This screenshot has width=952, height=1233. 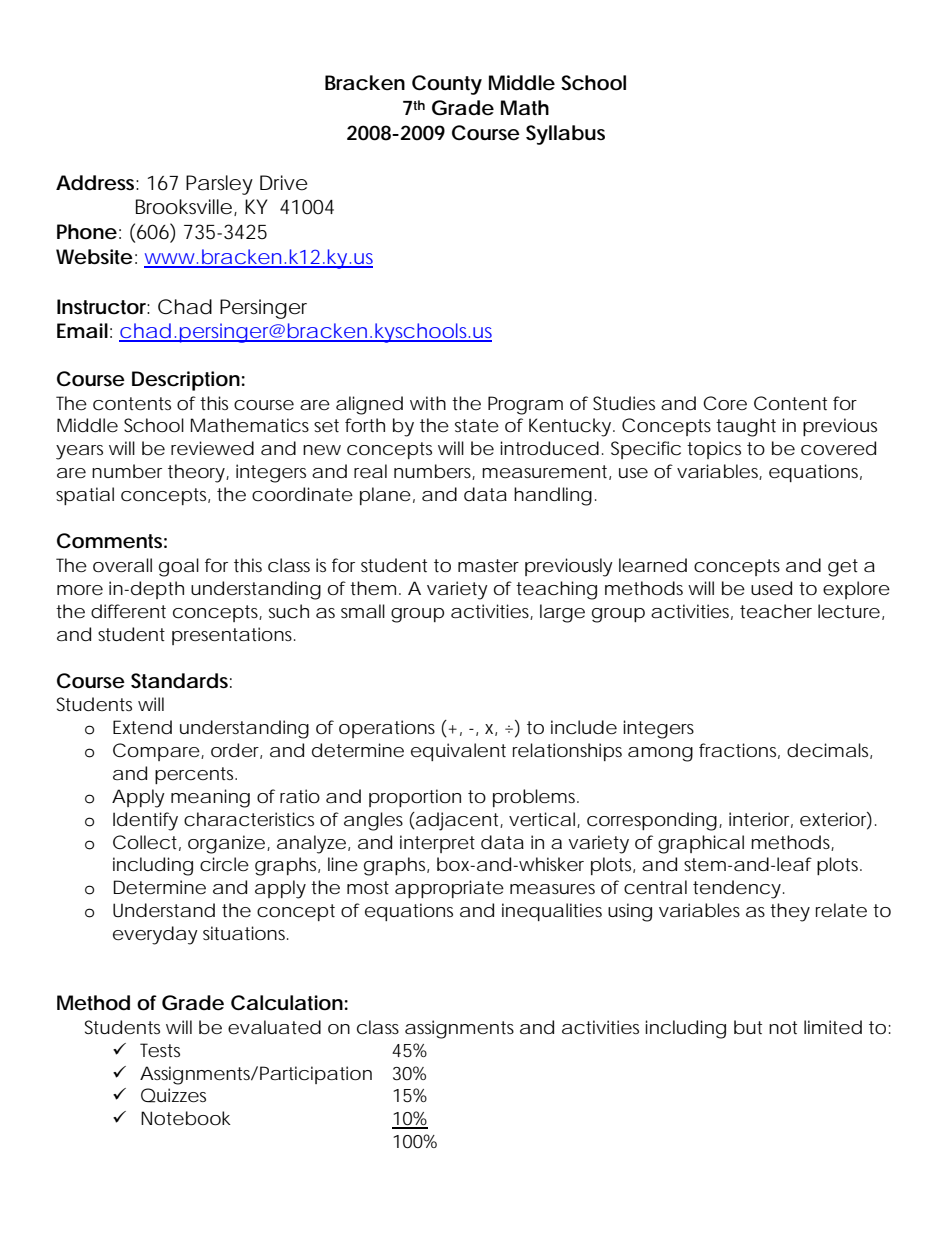 What do you see at coordinates (447, 85) in the screenshot?
I see `County` at bounding box center [447, 85].
